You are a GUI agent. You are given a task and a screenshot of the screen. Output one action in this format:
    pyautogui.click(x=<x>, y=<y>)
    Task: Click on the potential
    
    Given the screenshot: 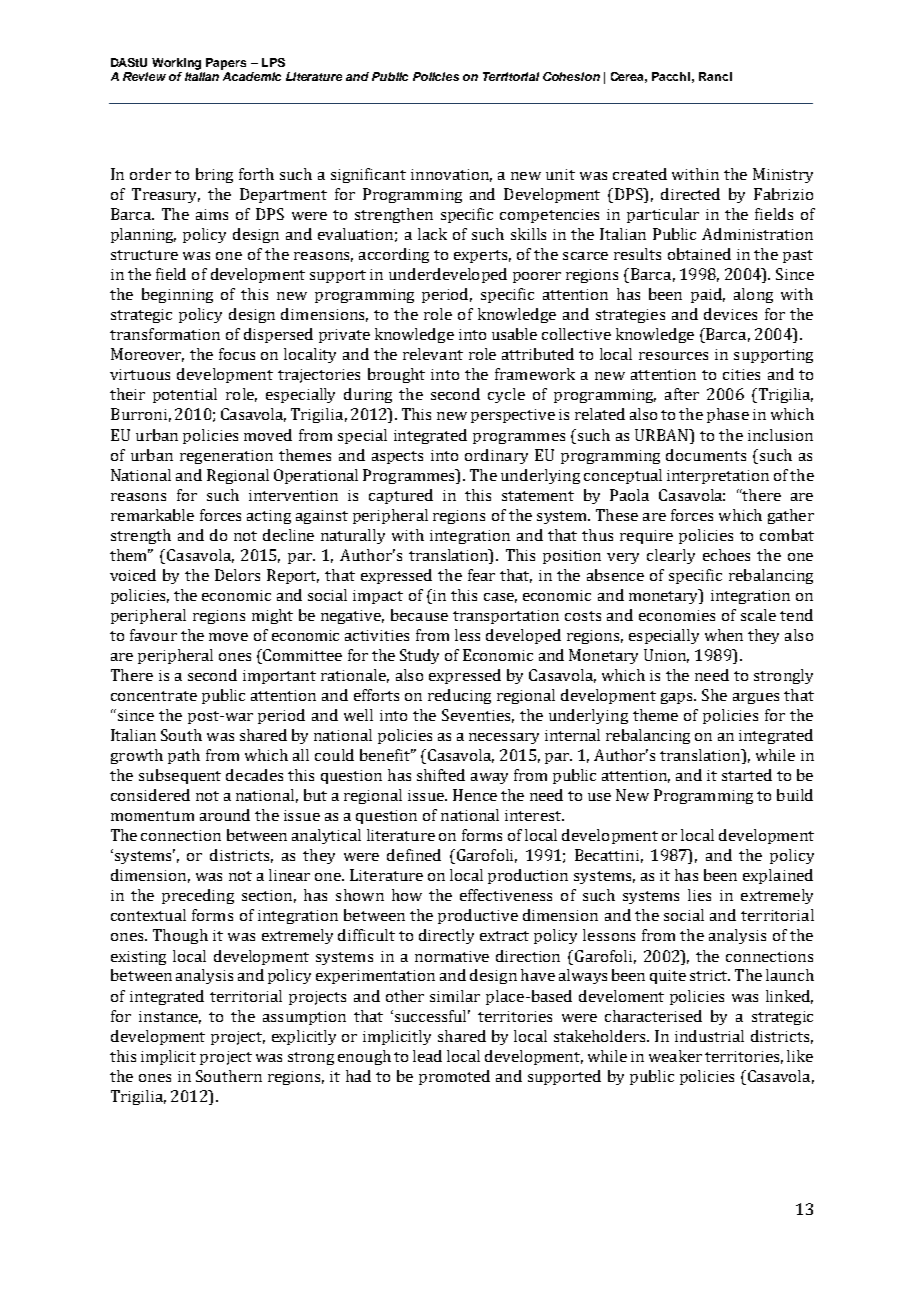 What is the action you would take?
    pyautogui.click(x=185, y=395)
